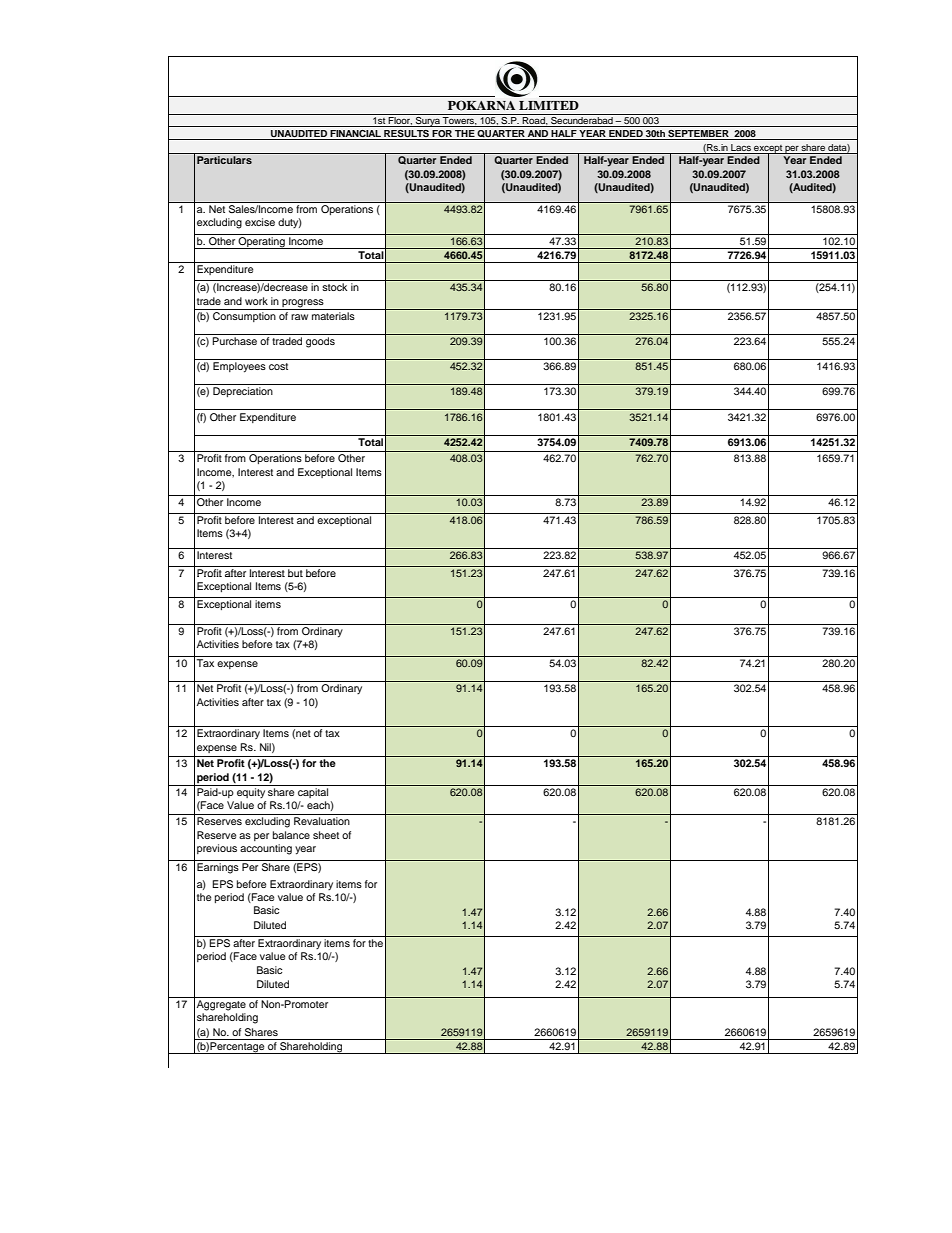 This screenshot has width=952, height=1233. What do you see at coordinates (266, 849) in the screenshot?
I see `accounting` at bounding box center [266, 849].
